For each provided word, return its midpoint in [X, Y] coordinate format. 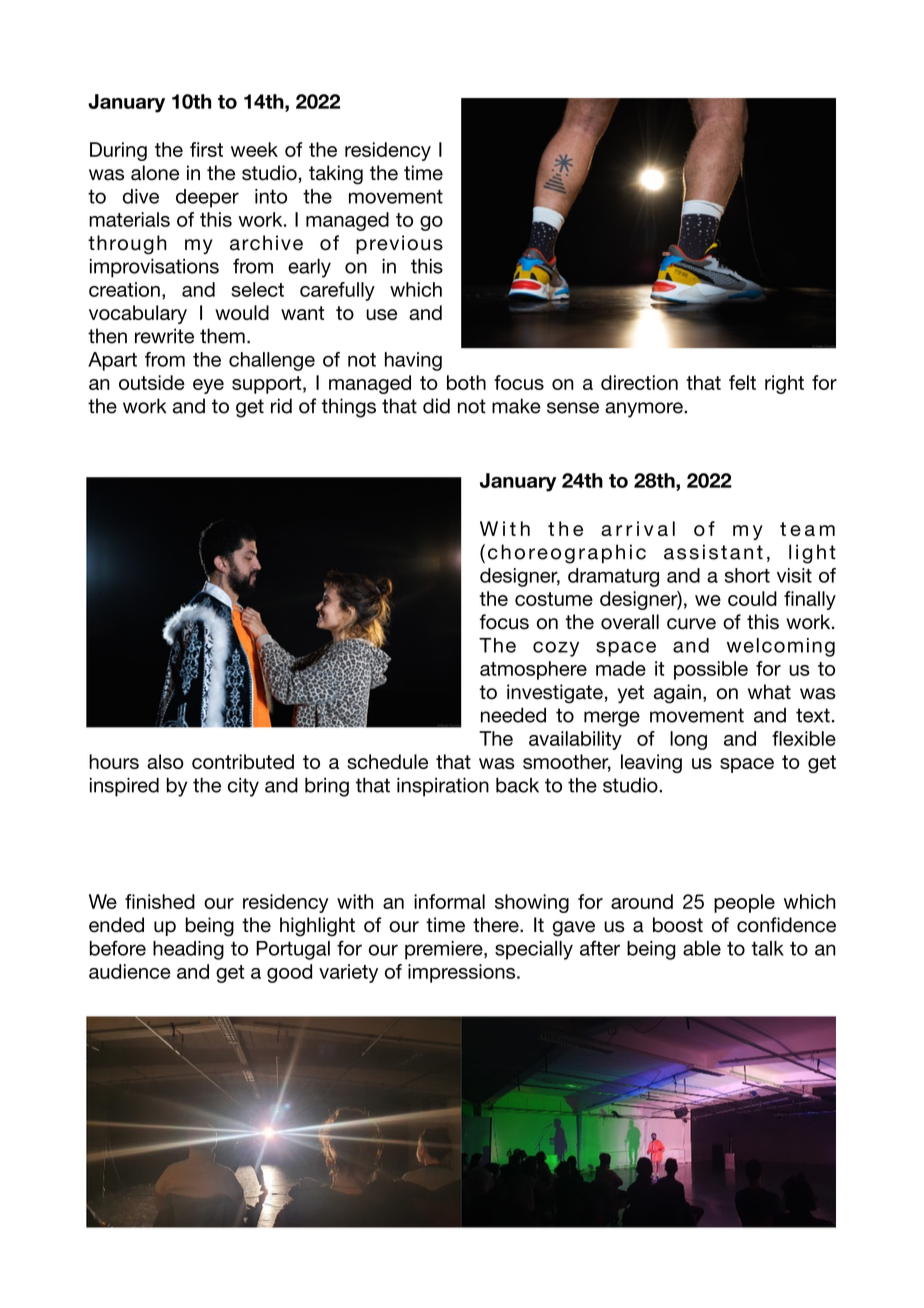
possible [711, 670]
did [436, 406]
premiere [445, 950]
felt [742, 382]
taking [336, 175]
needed [513, 715]
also [165, 761]
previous [399, 244]
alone [155, 173]
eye [208, 386]
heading [188, 950]
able [702, 948]
